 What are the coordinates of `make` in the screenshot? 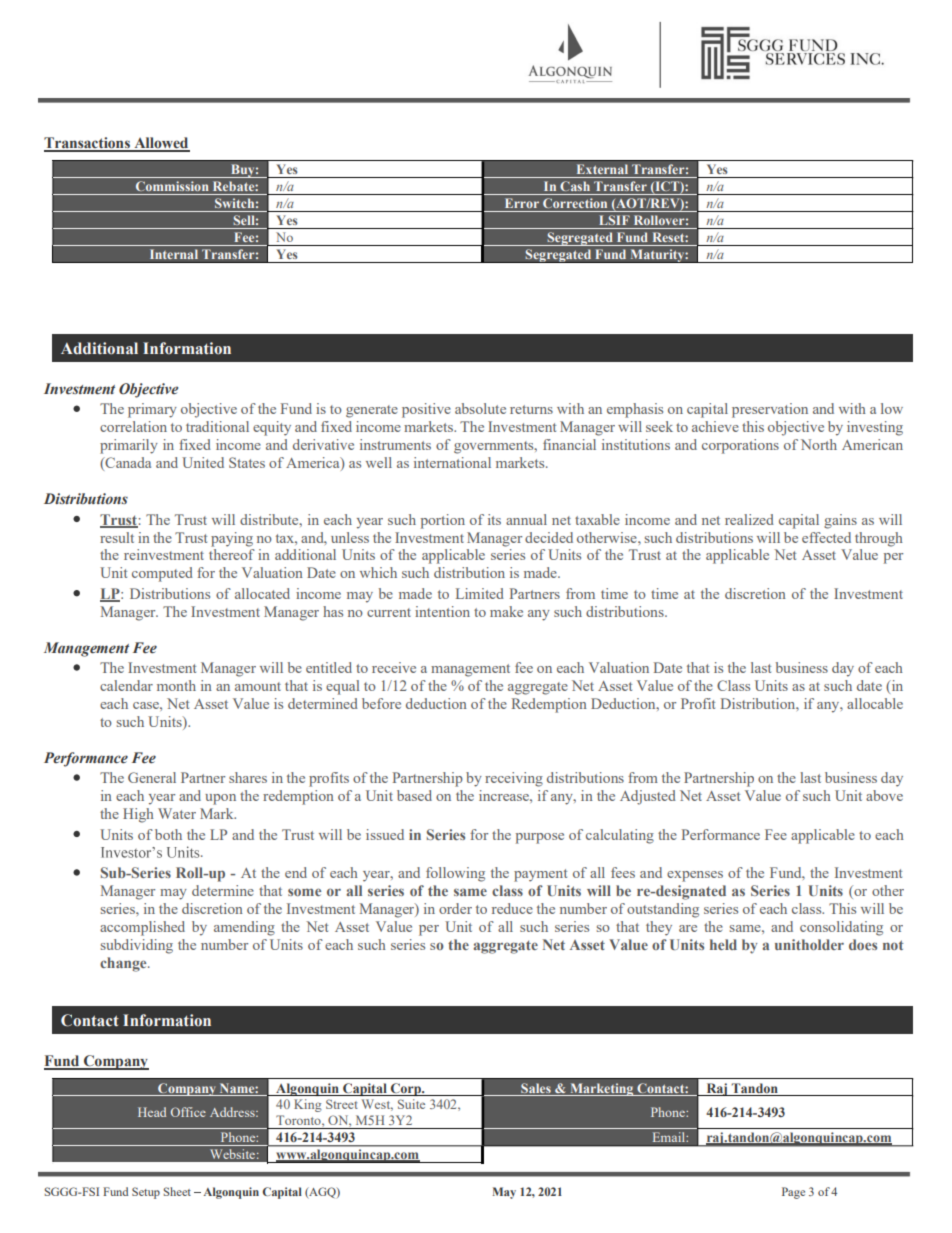 It's located at (506, 611).
